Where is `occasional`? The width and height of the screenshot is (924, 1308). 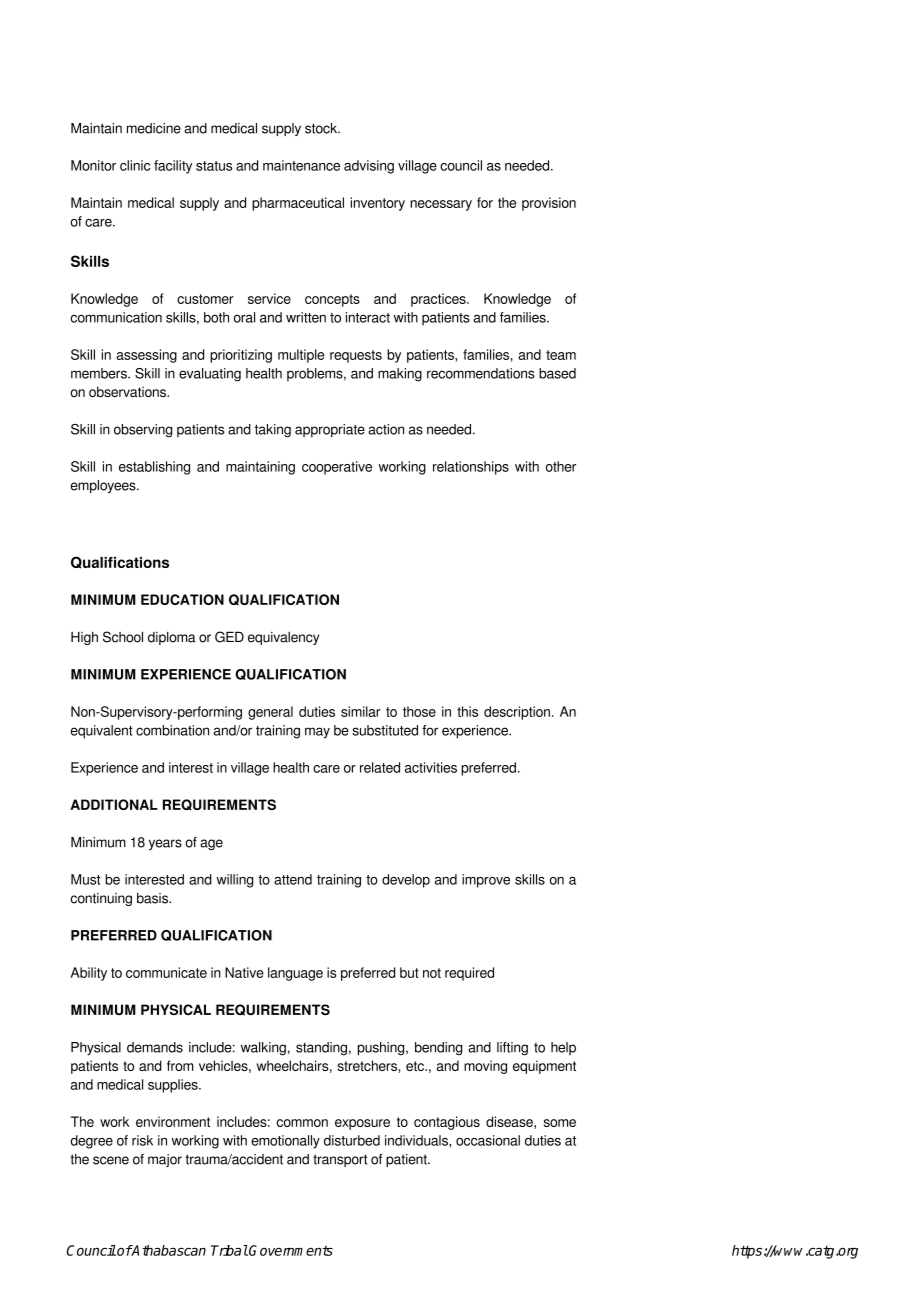 occasional is located at coordinates (488, 1140).
